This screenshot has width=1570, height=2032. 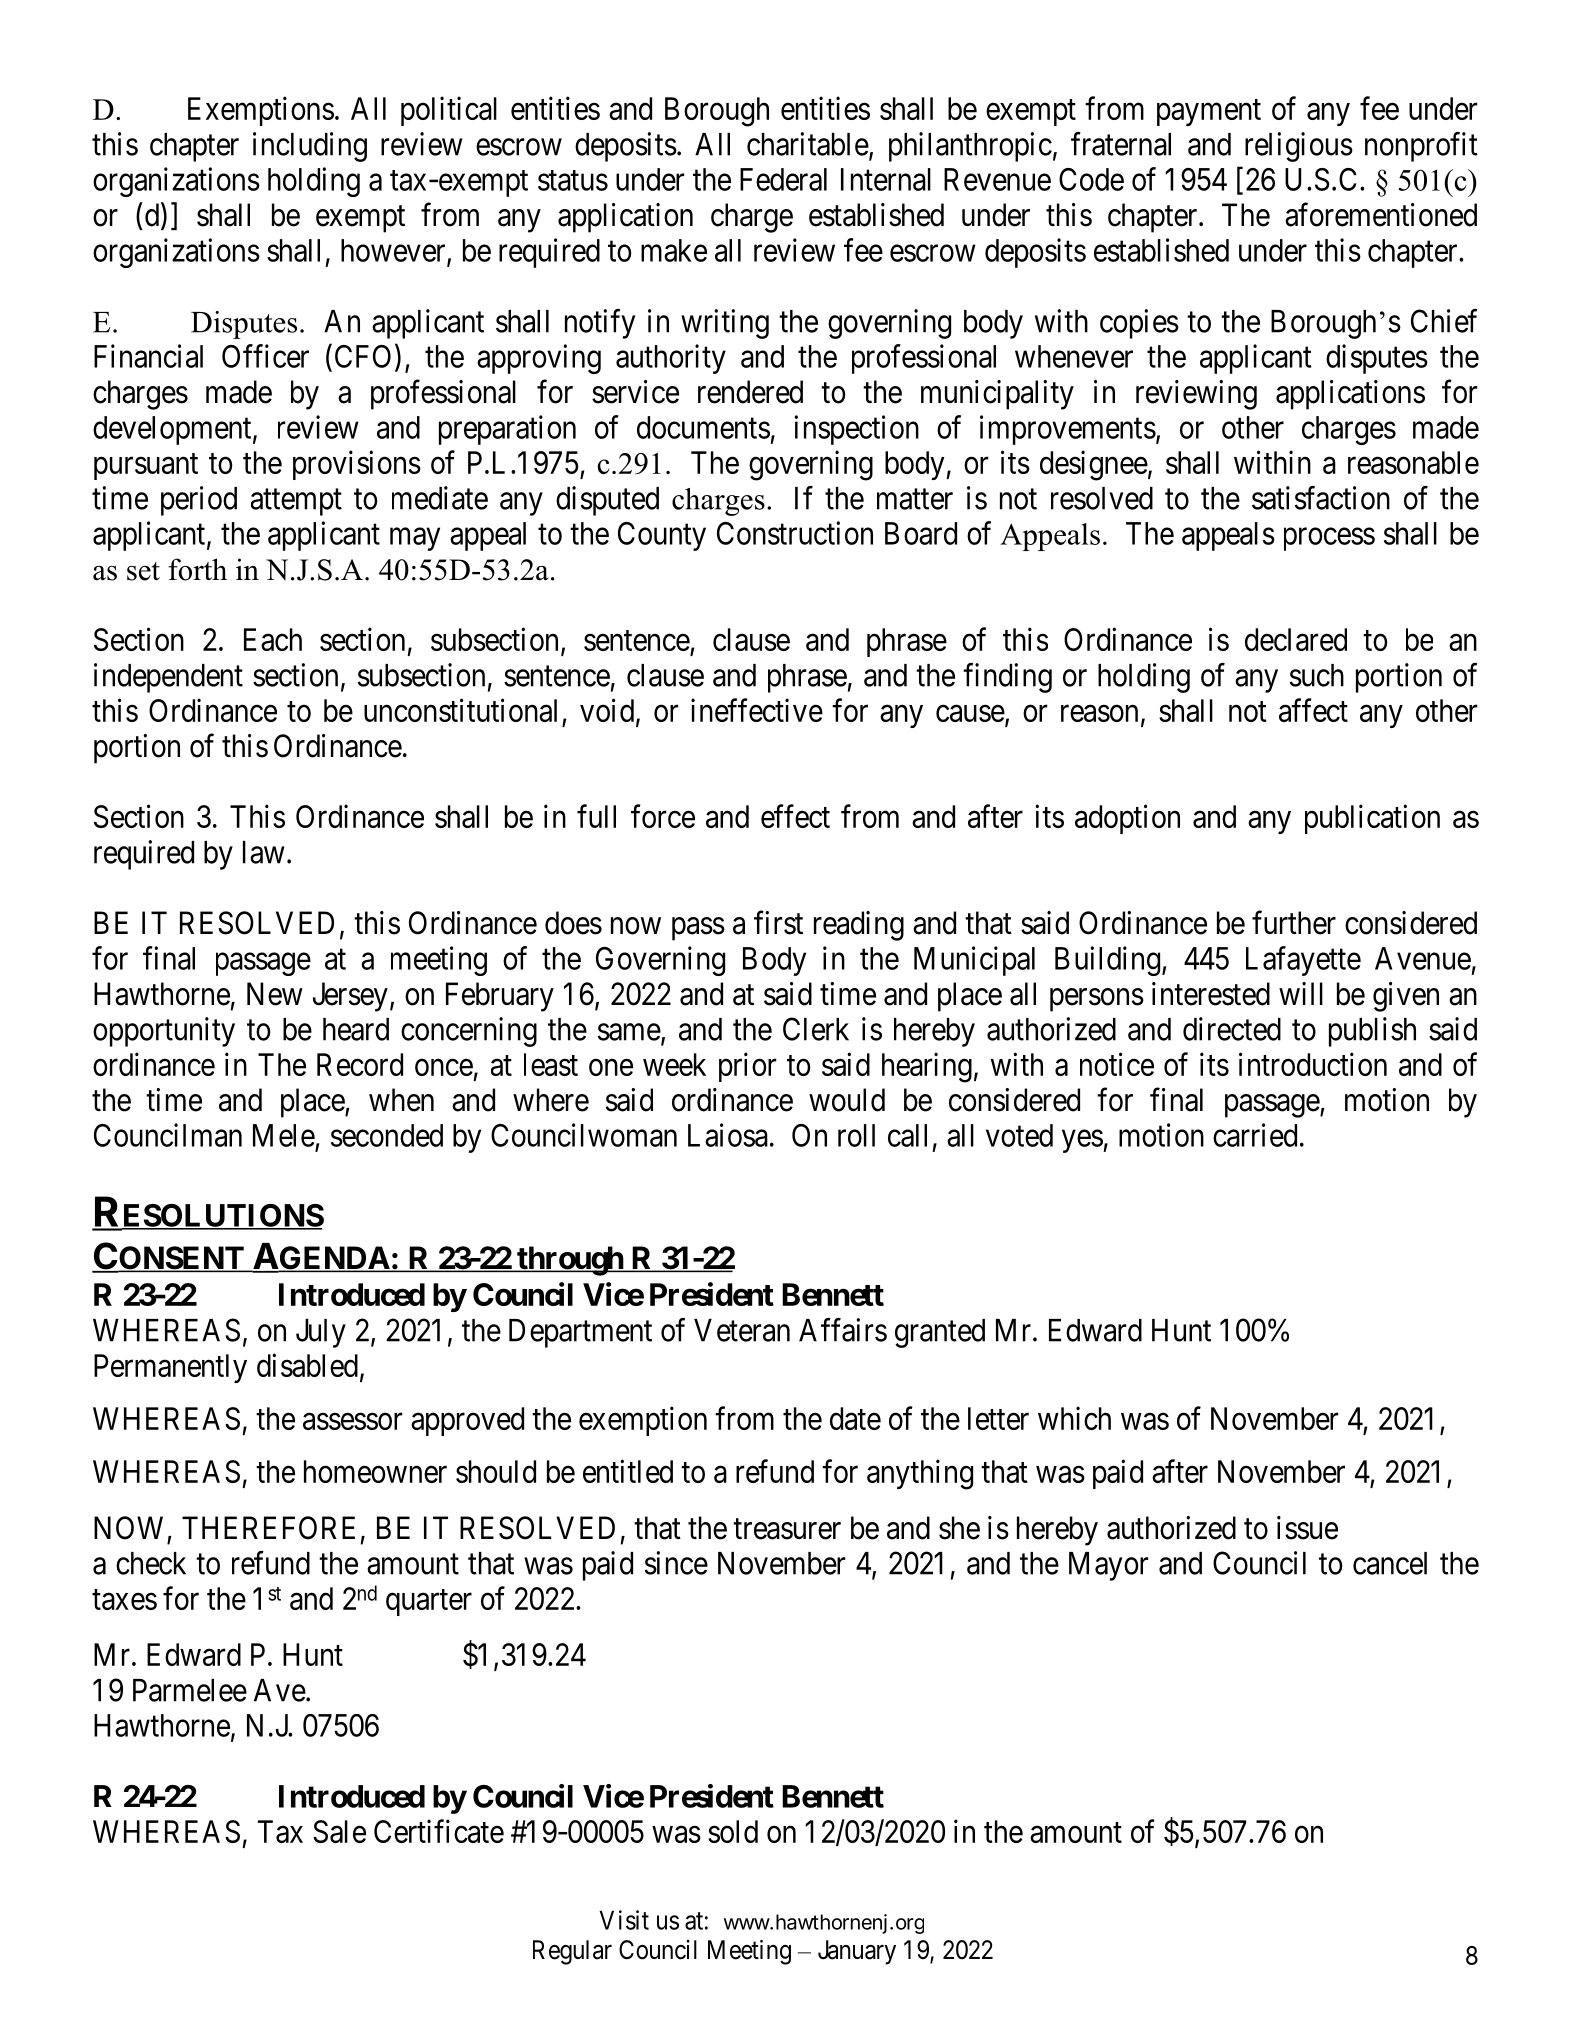 I want to click on Sale, so click(x=339, y=1831).
